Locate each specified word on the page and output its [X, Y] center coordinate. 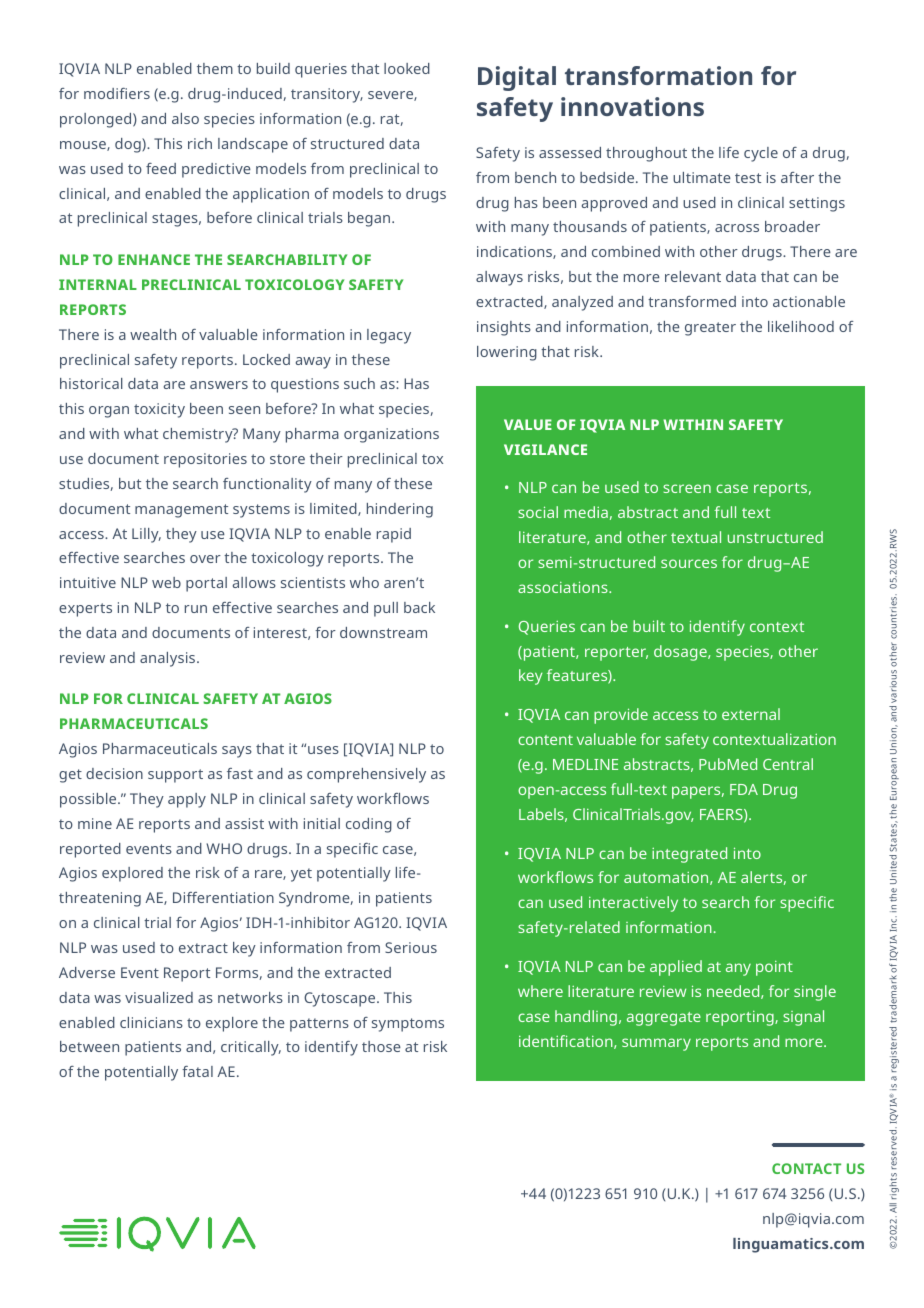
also [185, 118]
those [381, 1046]
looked [407, 68]
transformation [658, 75]
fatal [197, 1071]
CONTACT [806, 1168]
